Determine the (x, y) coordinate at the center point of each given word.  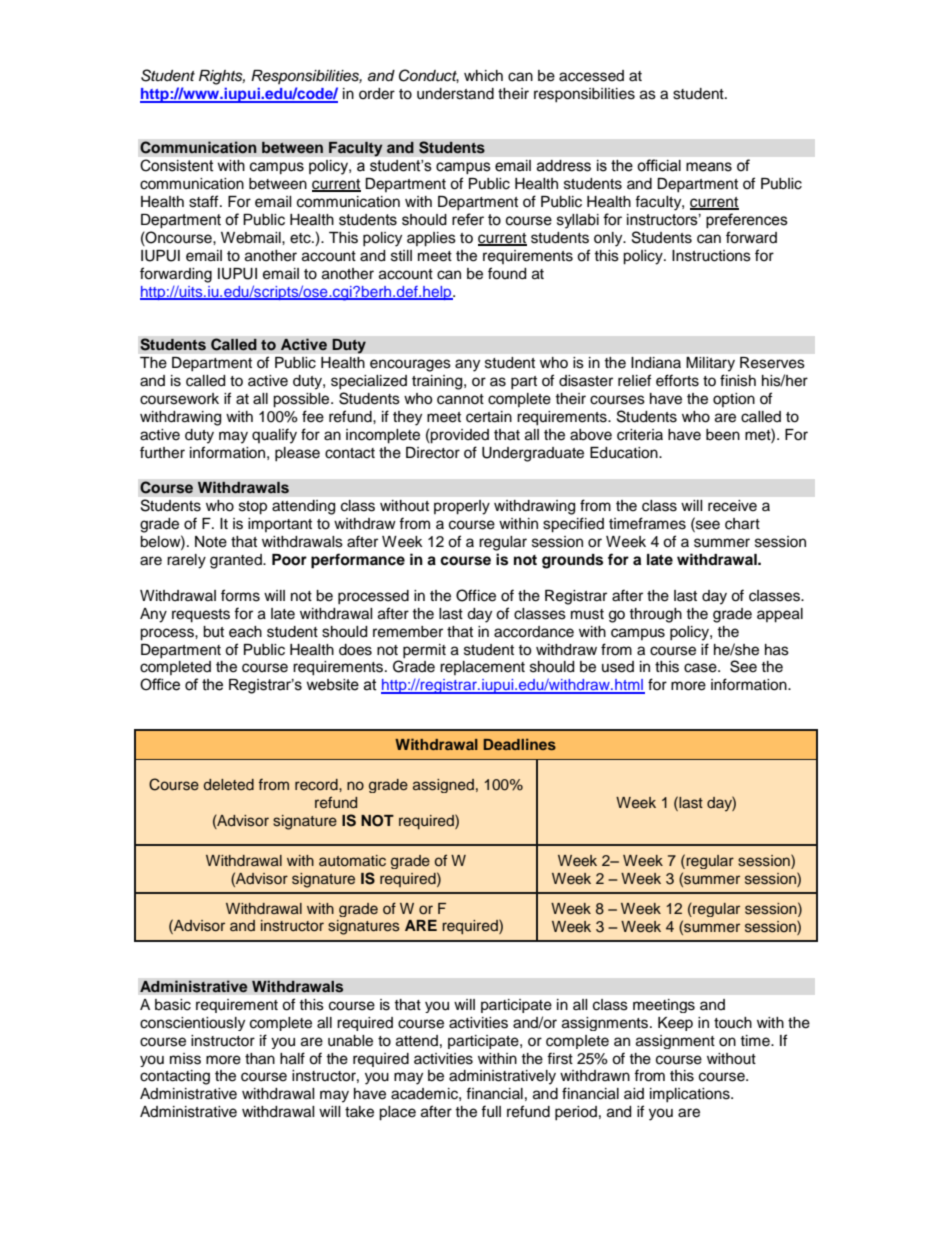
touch (733, 1023)
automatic (352, 861)
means (709, 167)
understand (455, 94)
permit (424, 651)
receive (732, 506)
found (507, 273)
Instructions (711, 256)
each (245, 632)
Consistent (176, 165)
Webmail (252, 238)
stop (253, 508)
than (260, 1059)
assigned (443, 786)
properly (462, 507)
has (777, 650)
